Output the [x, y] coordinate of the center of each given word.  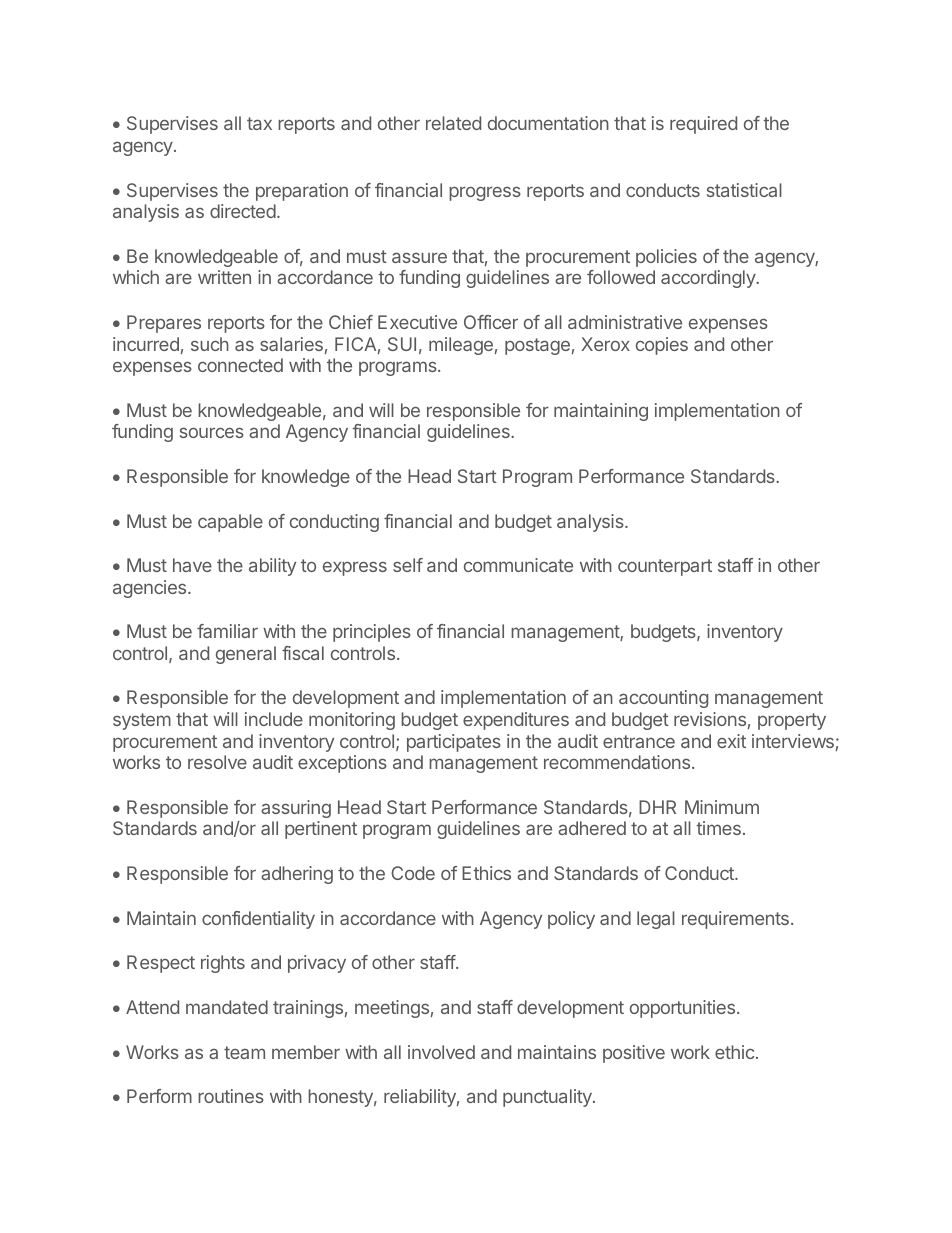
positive [634, 1054]
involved [441, 1052]
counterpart [665, 567]
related [453, 123]
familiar [227, 631]
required [703, 125]
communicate [518, 565]
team [244, 1052]
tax [259, 123]
